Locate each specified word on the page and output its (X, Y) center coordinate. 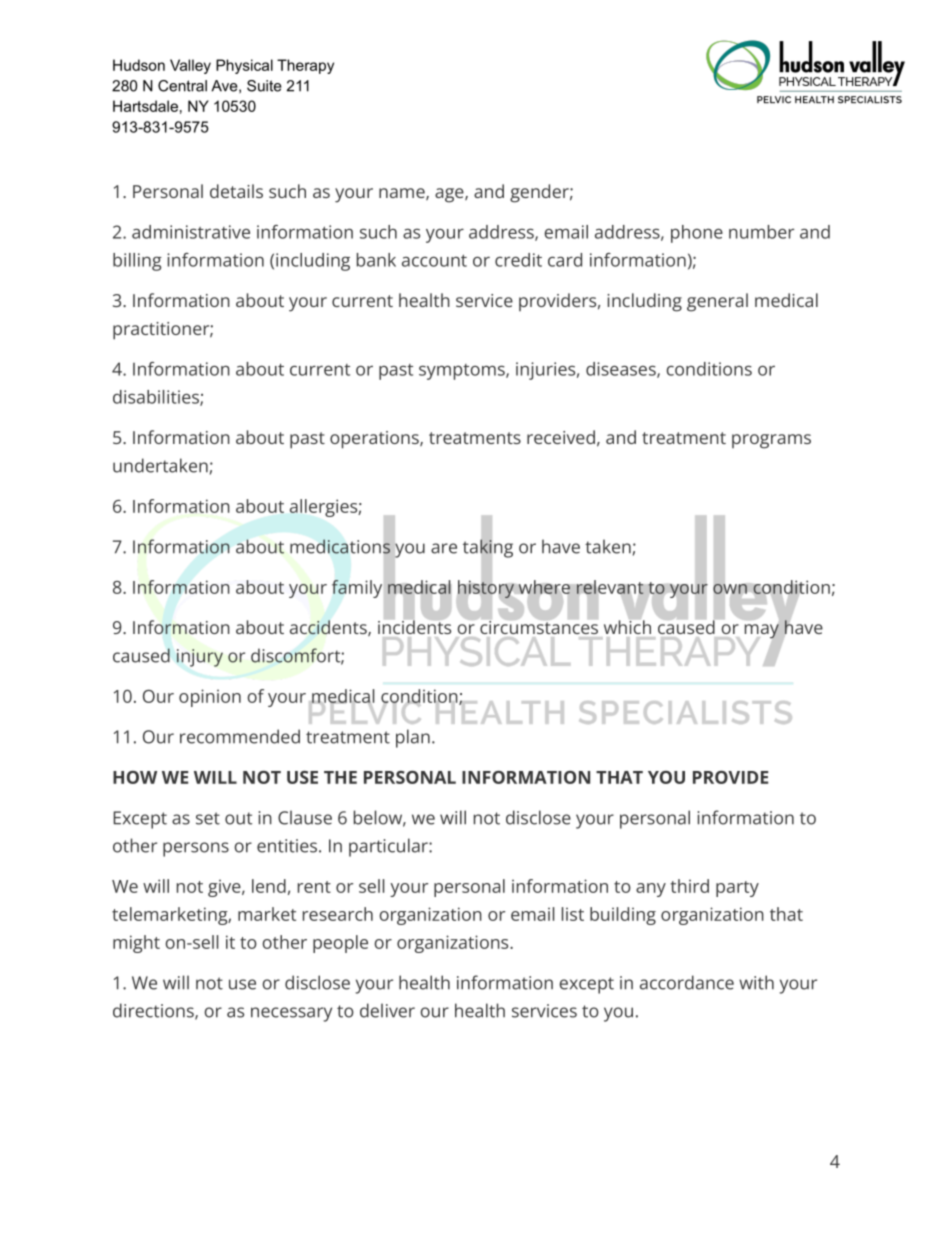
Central (182, 86)
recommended (240, 736)
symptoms (463, 372)
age (450, 195)
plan (413, 738)
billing (137, 262)
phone (697, 234)
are (444, 548)
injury (200, 658)
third (690, 886)
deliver (387, 1010)
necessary (291, 1014)
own (730, 589)
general (717, 302)
